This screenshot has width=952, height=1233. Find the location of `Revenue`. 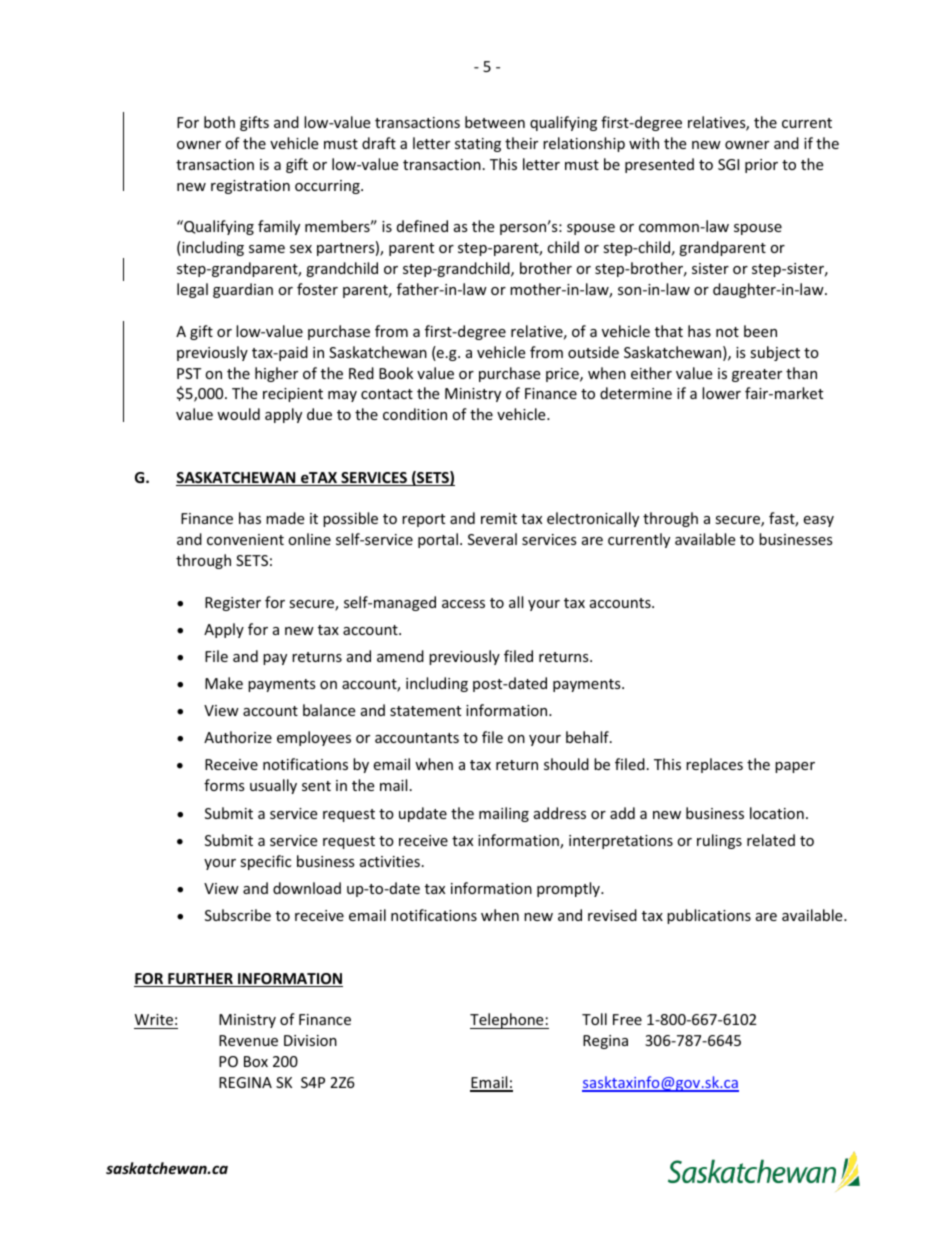

Revenue is located at coordinates (248, 1040).
